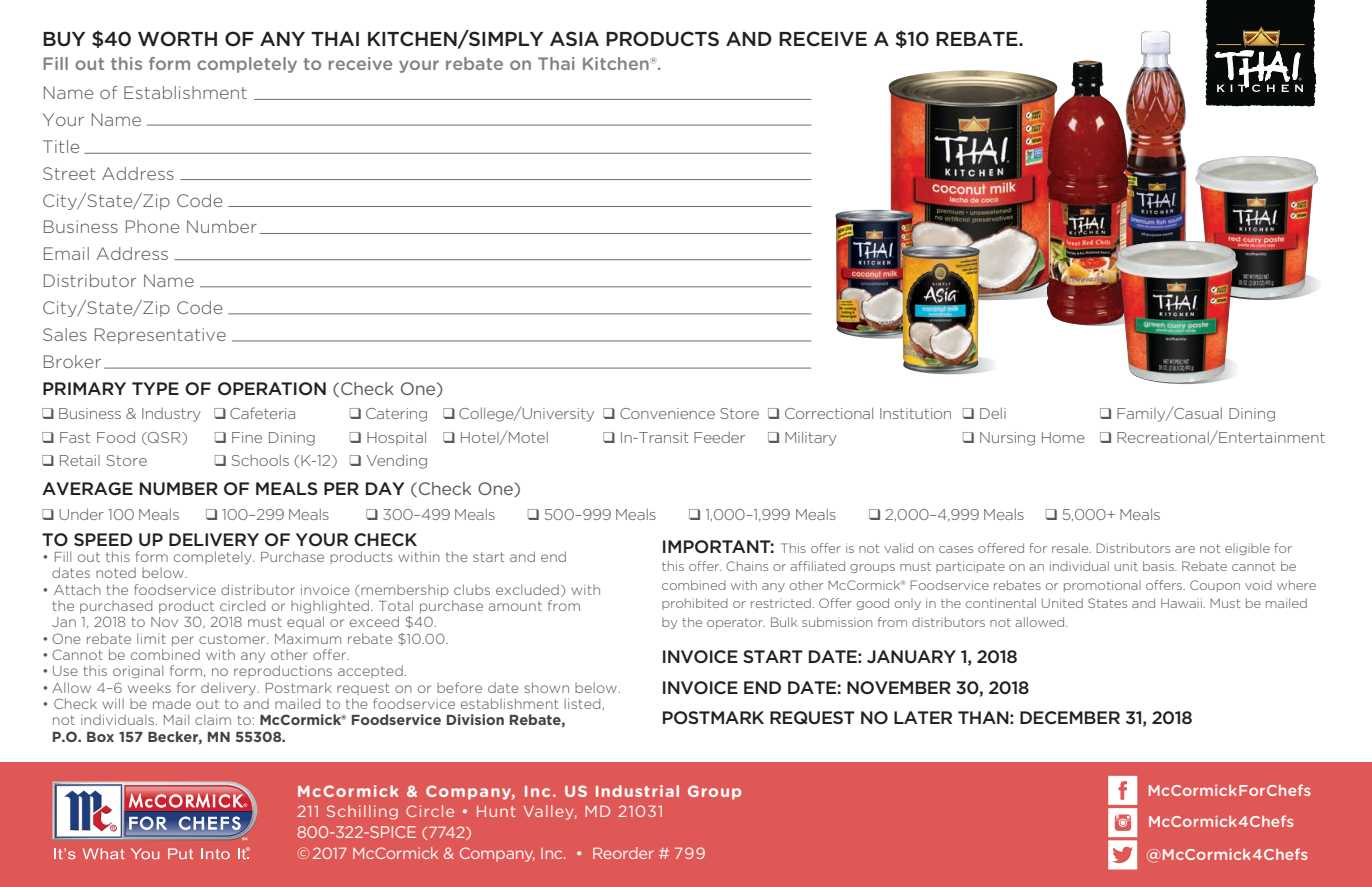 The width and height of the page is (1372, 887). What do you see at coordinates (64, 39) in the page?
I see `BUY` at bounding box center [64, 39].
